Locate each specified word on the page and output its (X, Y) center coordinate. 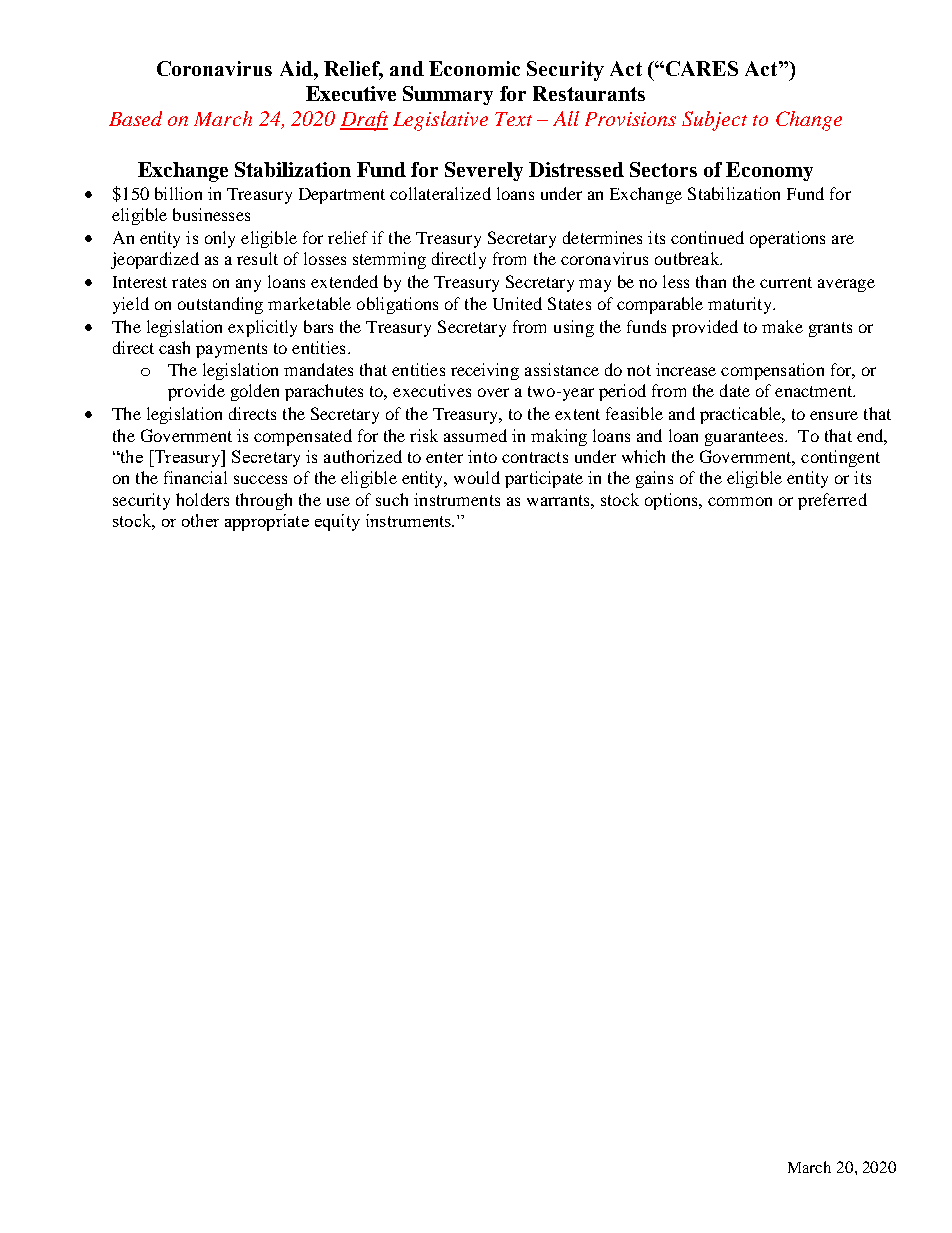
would (477, 477)
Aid (297, 68)
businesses (211, 214)
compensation (772, 371)
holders (202, 499)
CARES (702, 68)
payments (231, 350)
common (740, 501)
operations (787, 239)
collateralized (440, 193)
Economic (474, 68)
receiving (485, 371)
